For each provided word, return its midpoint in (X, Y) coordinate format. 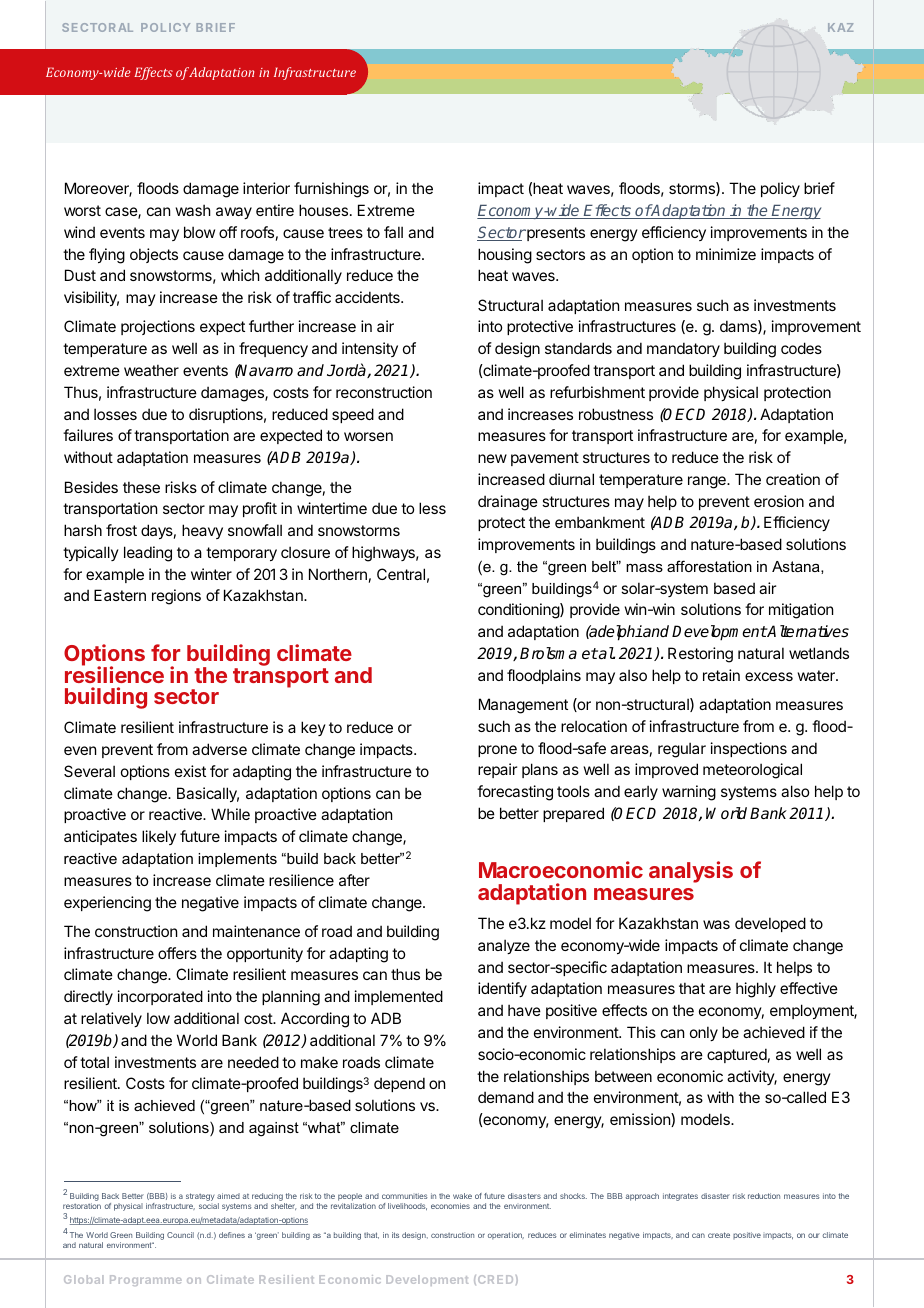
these (141, 487)
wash (193, 210)
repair (497, 770)
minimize (726, 254)
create (719, 1235)
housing (505, 256)
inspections (749, 749)
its (395, 1235)
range (708, 482)
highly (756, 990)
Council (180, 1235)
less (432, 508)
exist (190, 771)
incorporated (160, 997)
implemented (399, 997)
